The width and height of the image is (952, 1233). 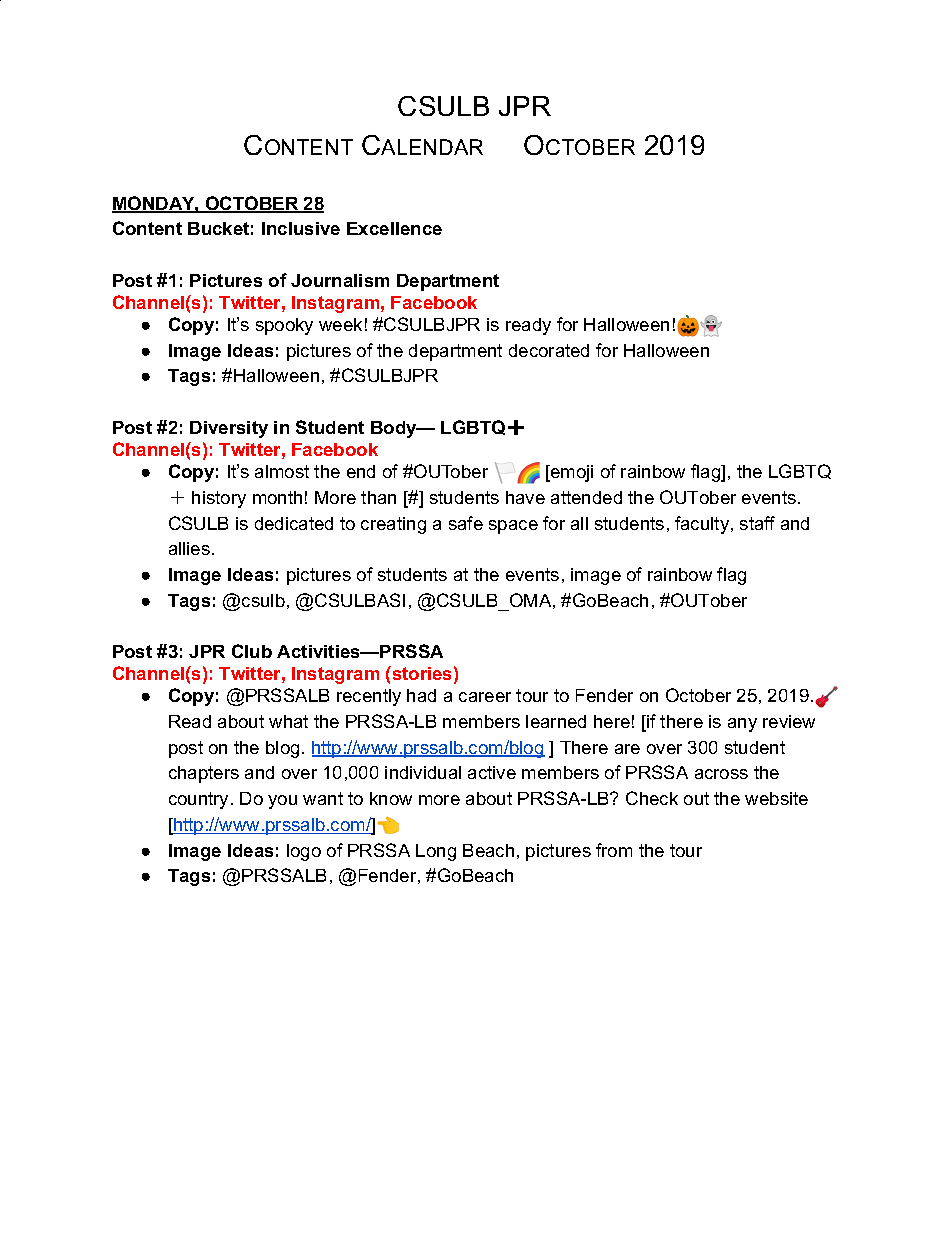 I want to click on Excellence, so click(x=394, y=228).
